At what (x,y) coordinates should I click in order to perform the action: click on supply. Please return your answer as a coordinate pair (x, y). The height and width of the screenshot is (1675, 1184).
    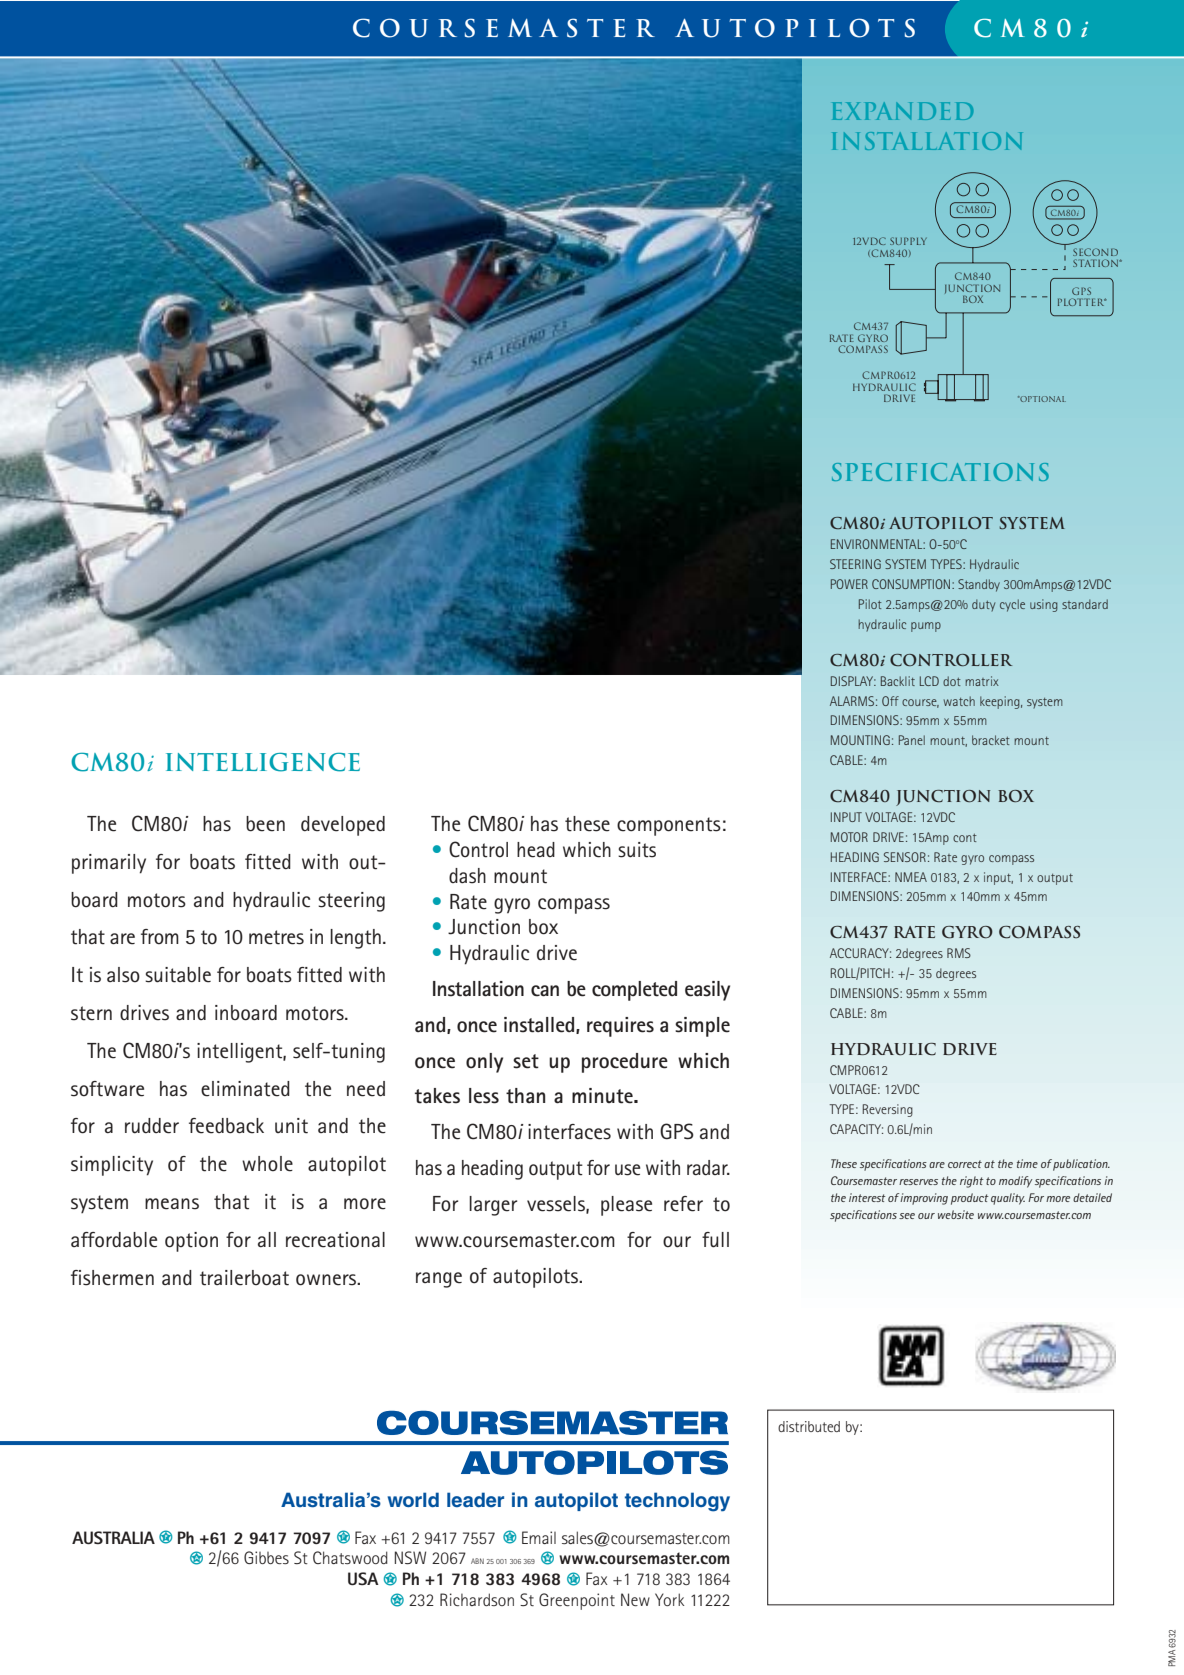
    Looking at the image, I should click on (908, 241).
